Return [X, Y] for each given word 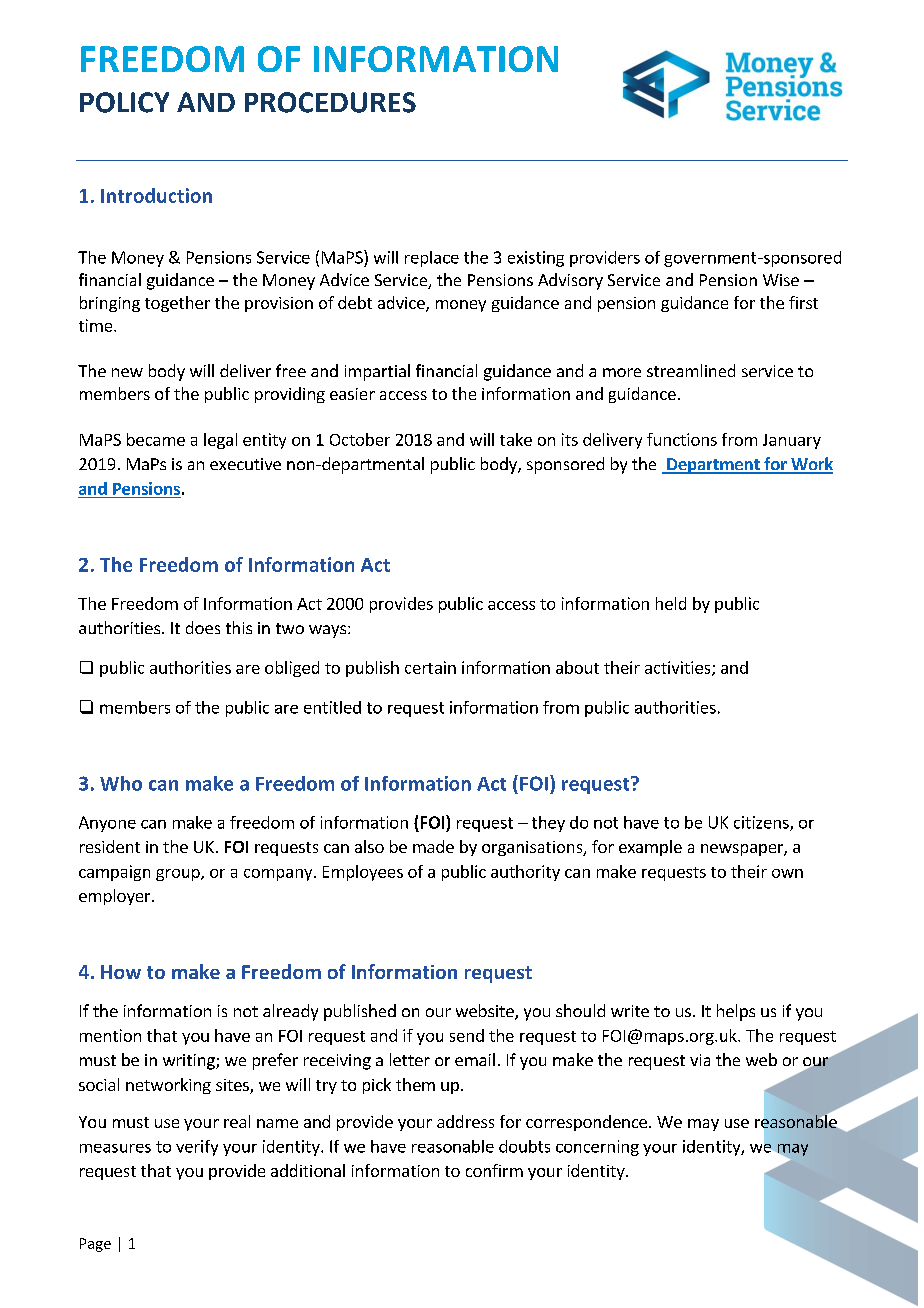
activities [679, 668]
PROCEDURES [330, 102]
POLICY [124, 102]
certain [430, 667]
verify [197, 1148]
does [203, 627]
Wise [781, 280]
